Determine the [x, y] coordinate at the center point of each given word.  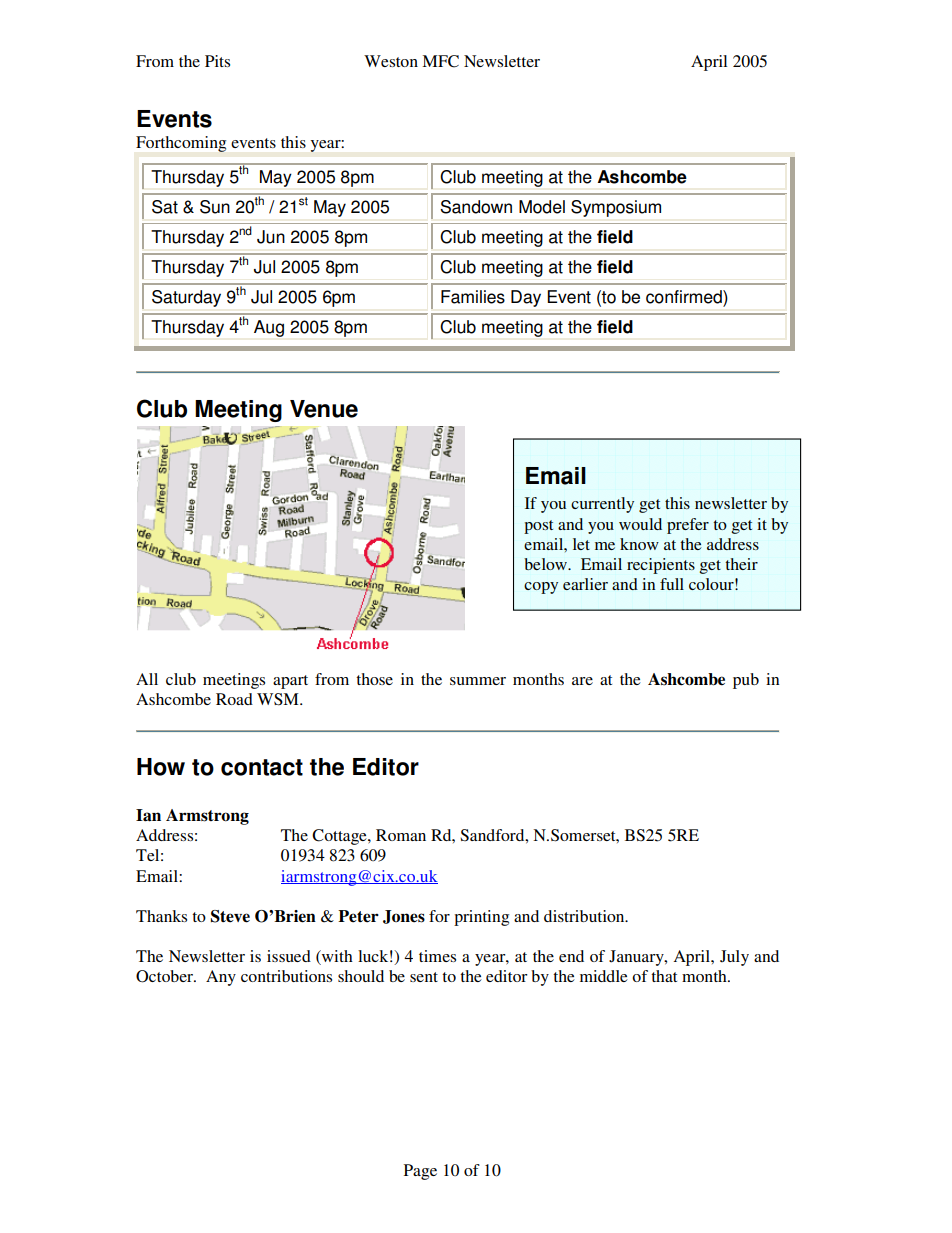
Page [420, 1172]
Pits [217, 61]
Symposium [616, 208]
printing [481, 918]
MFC [440, 61]
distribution [585, 916]
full [672, 584]
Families [473, 297]
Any [221, 978]
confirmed [685, 297]
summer [478, 681]
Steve [230, 916]
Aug [269, 328]
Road [234, 699]
